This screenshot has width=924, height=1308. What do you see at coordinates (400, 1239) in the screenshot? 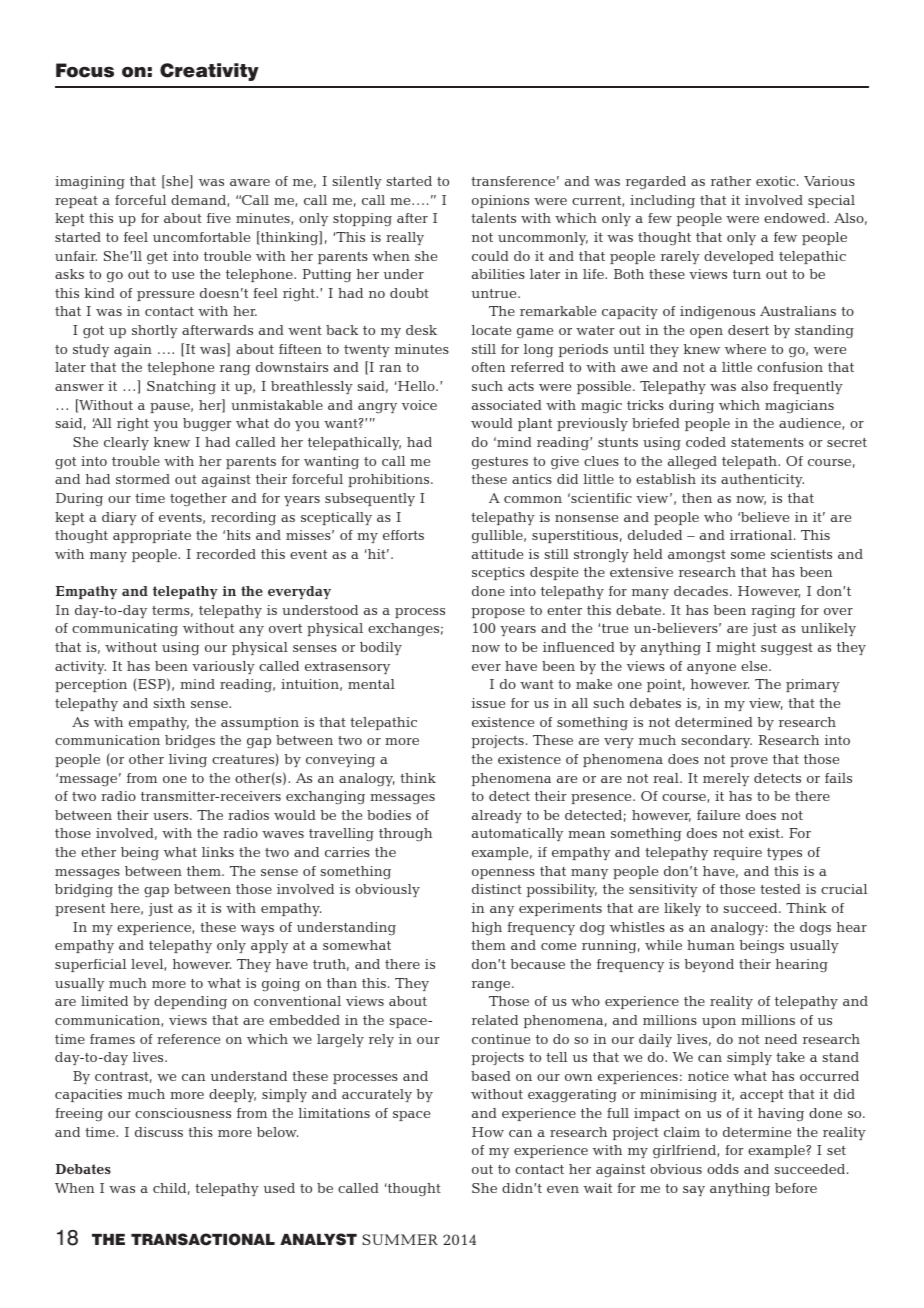
I see `SUMMER` at bounding box center [400, 1239].
